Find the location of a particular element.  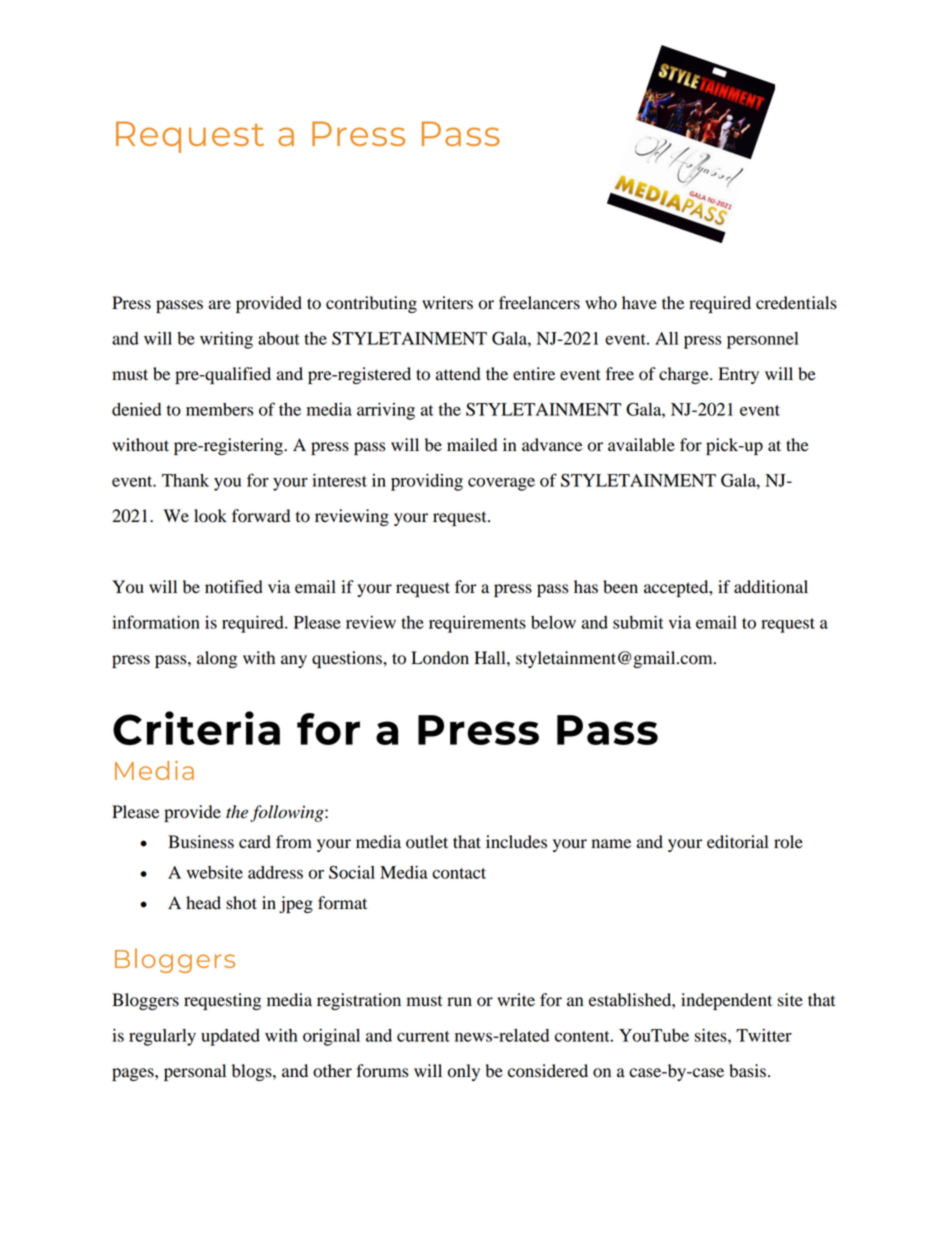

outlet is located at coordinates (427, 842).
